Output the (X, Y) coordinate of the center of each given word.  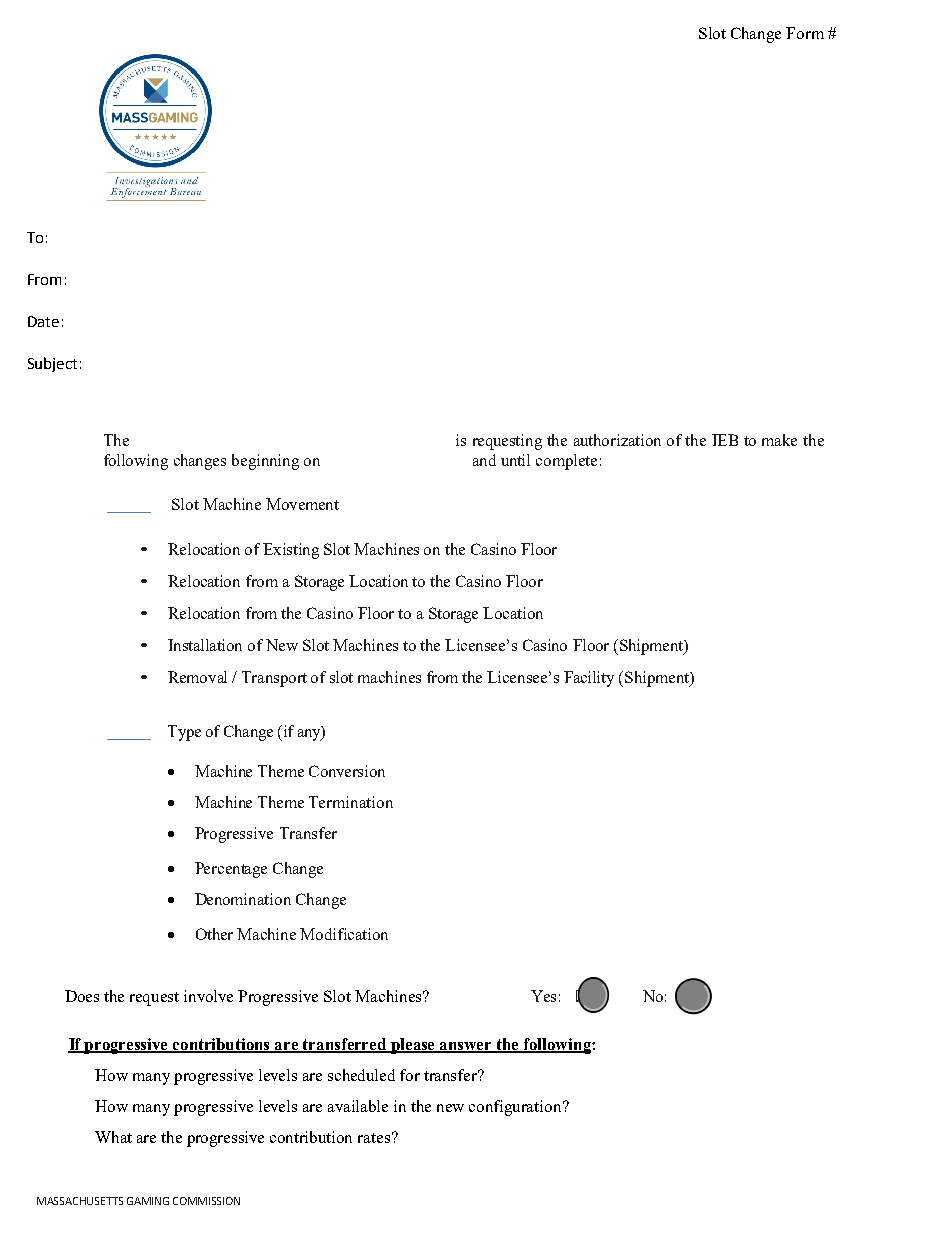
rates (374, 1138)
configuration (516, 1108)
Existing (291, 551)
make (779, 440)
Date (43, 321)
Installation (205, 645)
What (113, 1137)
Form (805, 33)
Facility (589, 679)
